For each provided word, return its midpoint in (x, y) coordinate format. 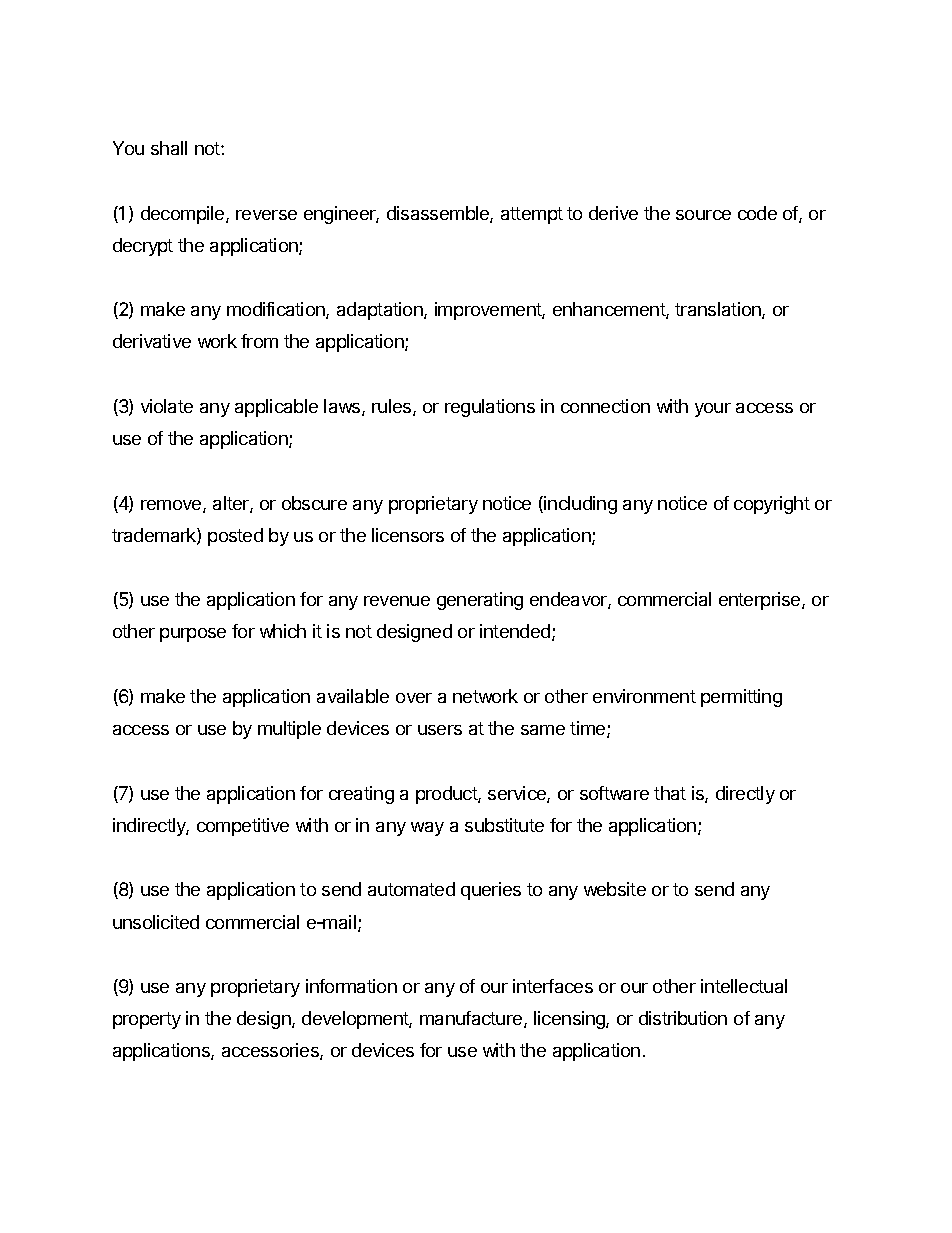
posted (235, 537)
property (147, 1020)
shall (169, 148)
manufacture (472, 1019)
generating (480, 601)
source (703, 215)
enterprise (761, 601)
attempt (532, 215)
